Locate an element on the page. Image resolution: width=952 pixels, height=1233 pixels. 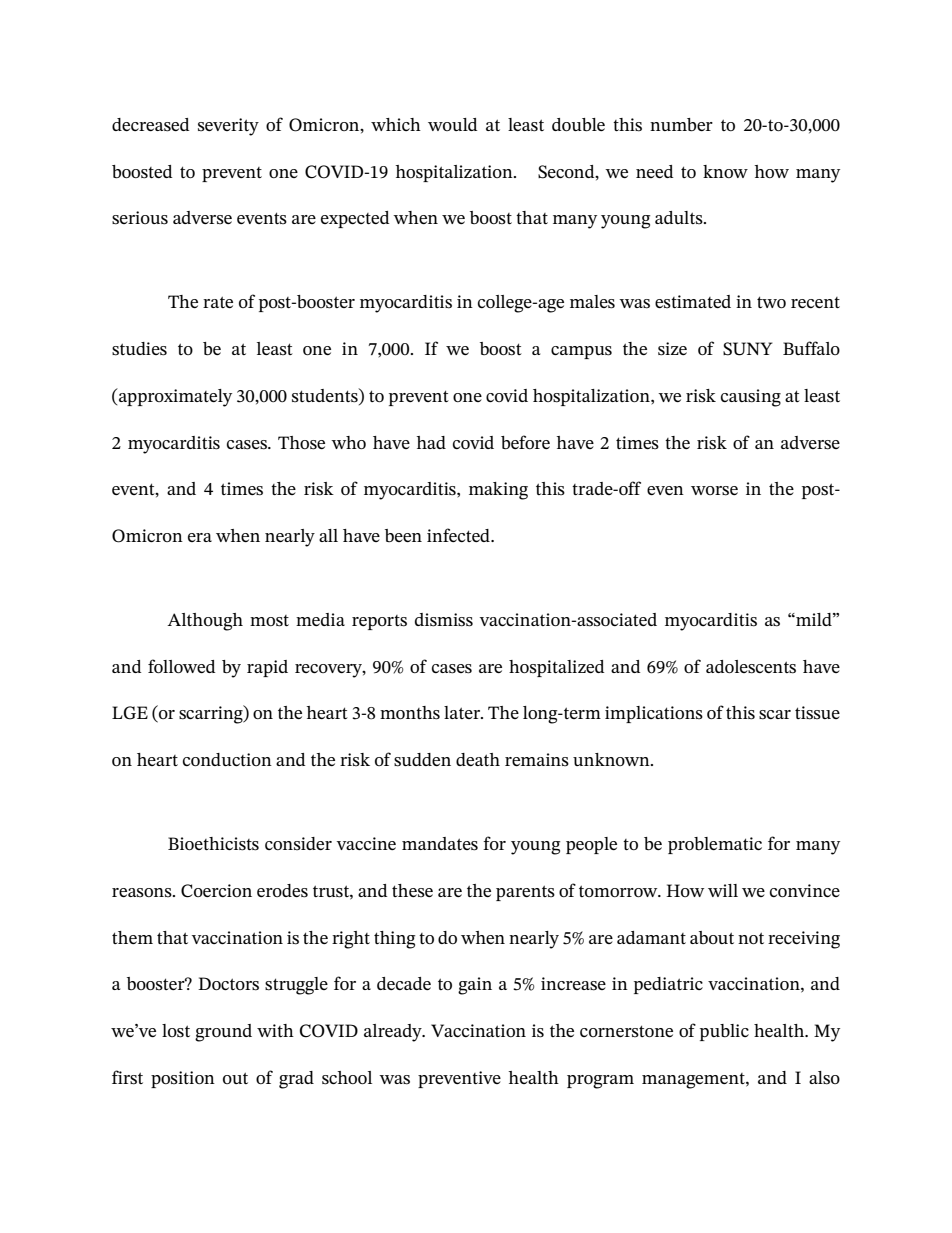
Although is located at coordinates (205, 622).
